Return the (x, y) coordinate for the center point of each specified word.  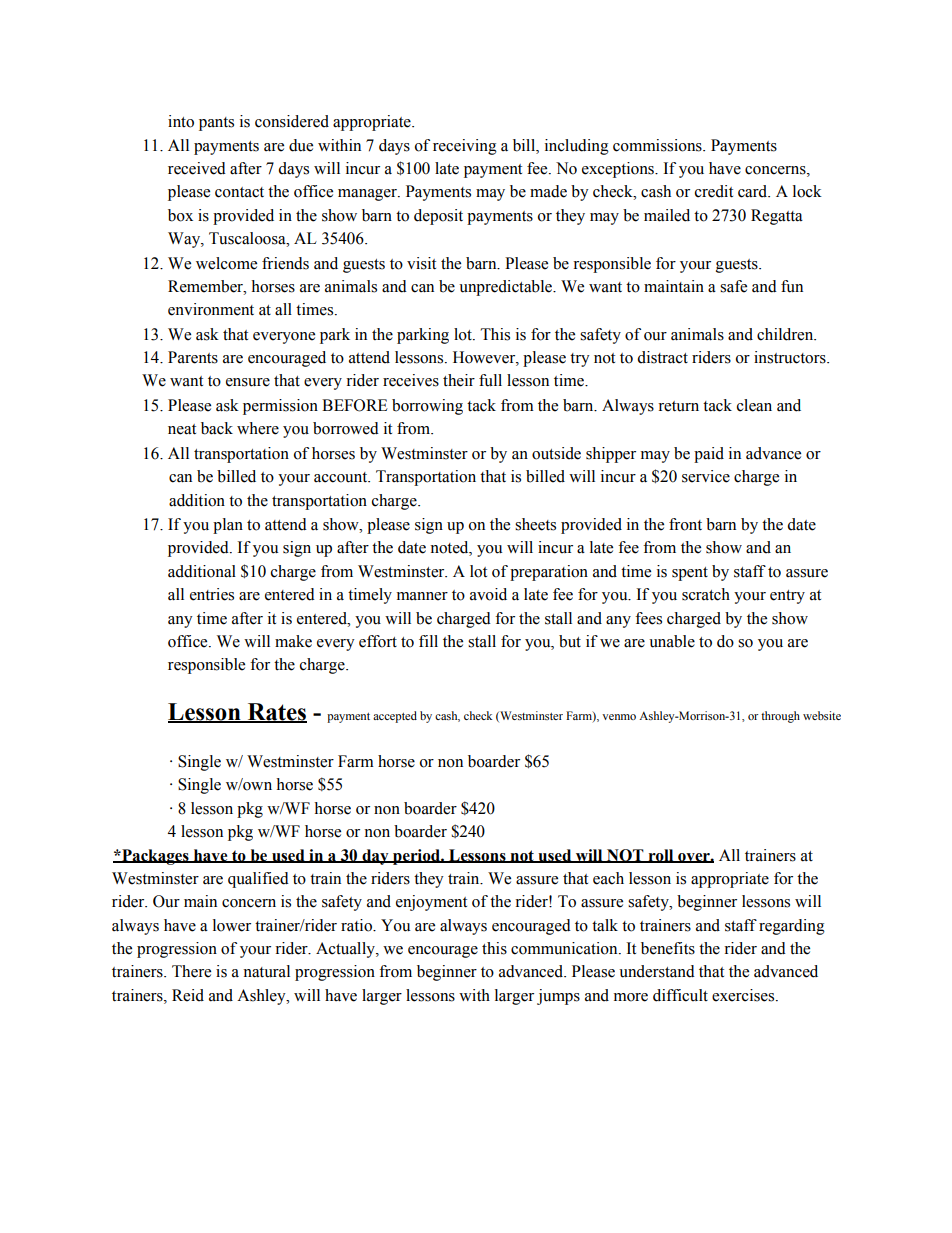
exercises (744, 995)
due (301, 145)
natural (266, 971)
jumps (558, 997)
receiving (465, 147)
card (754, 191)
